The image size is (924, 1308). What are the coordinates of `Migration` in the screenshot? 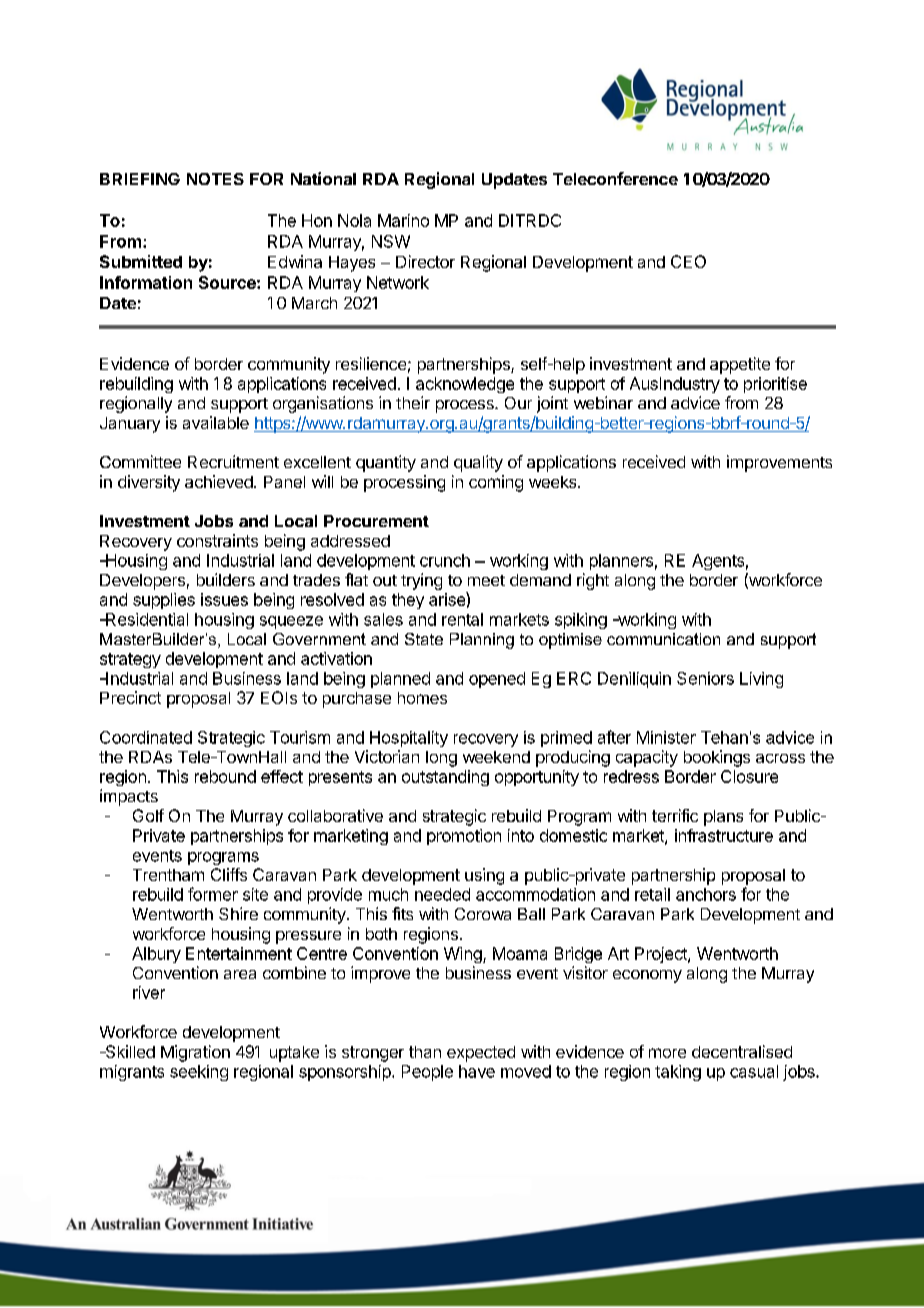 It's located at (195, 1053).
